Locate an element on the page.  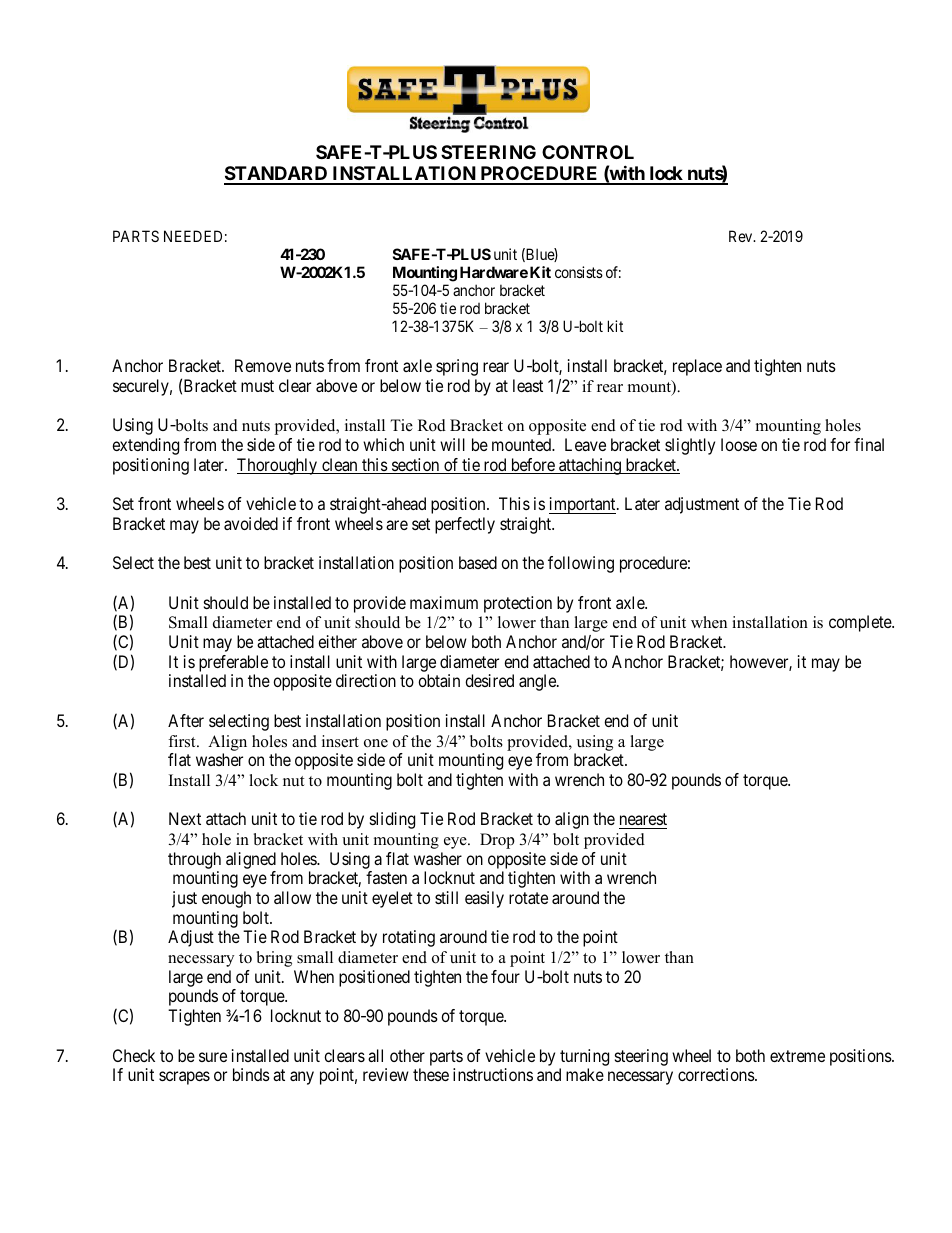
sure is located at coordinates (213, 1057).
